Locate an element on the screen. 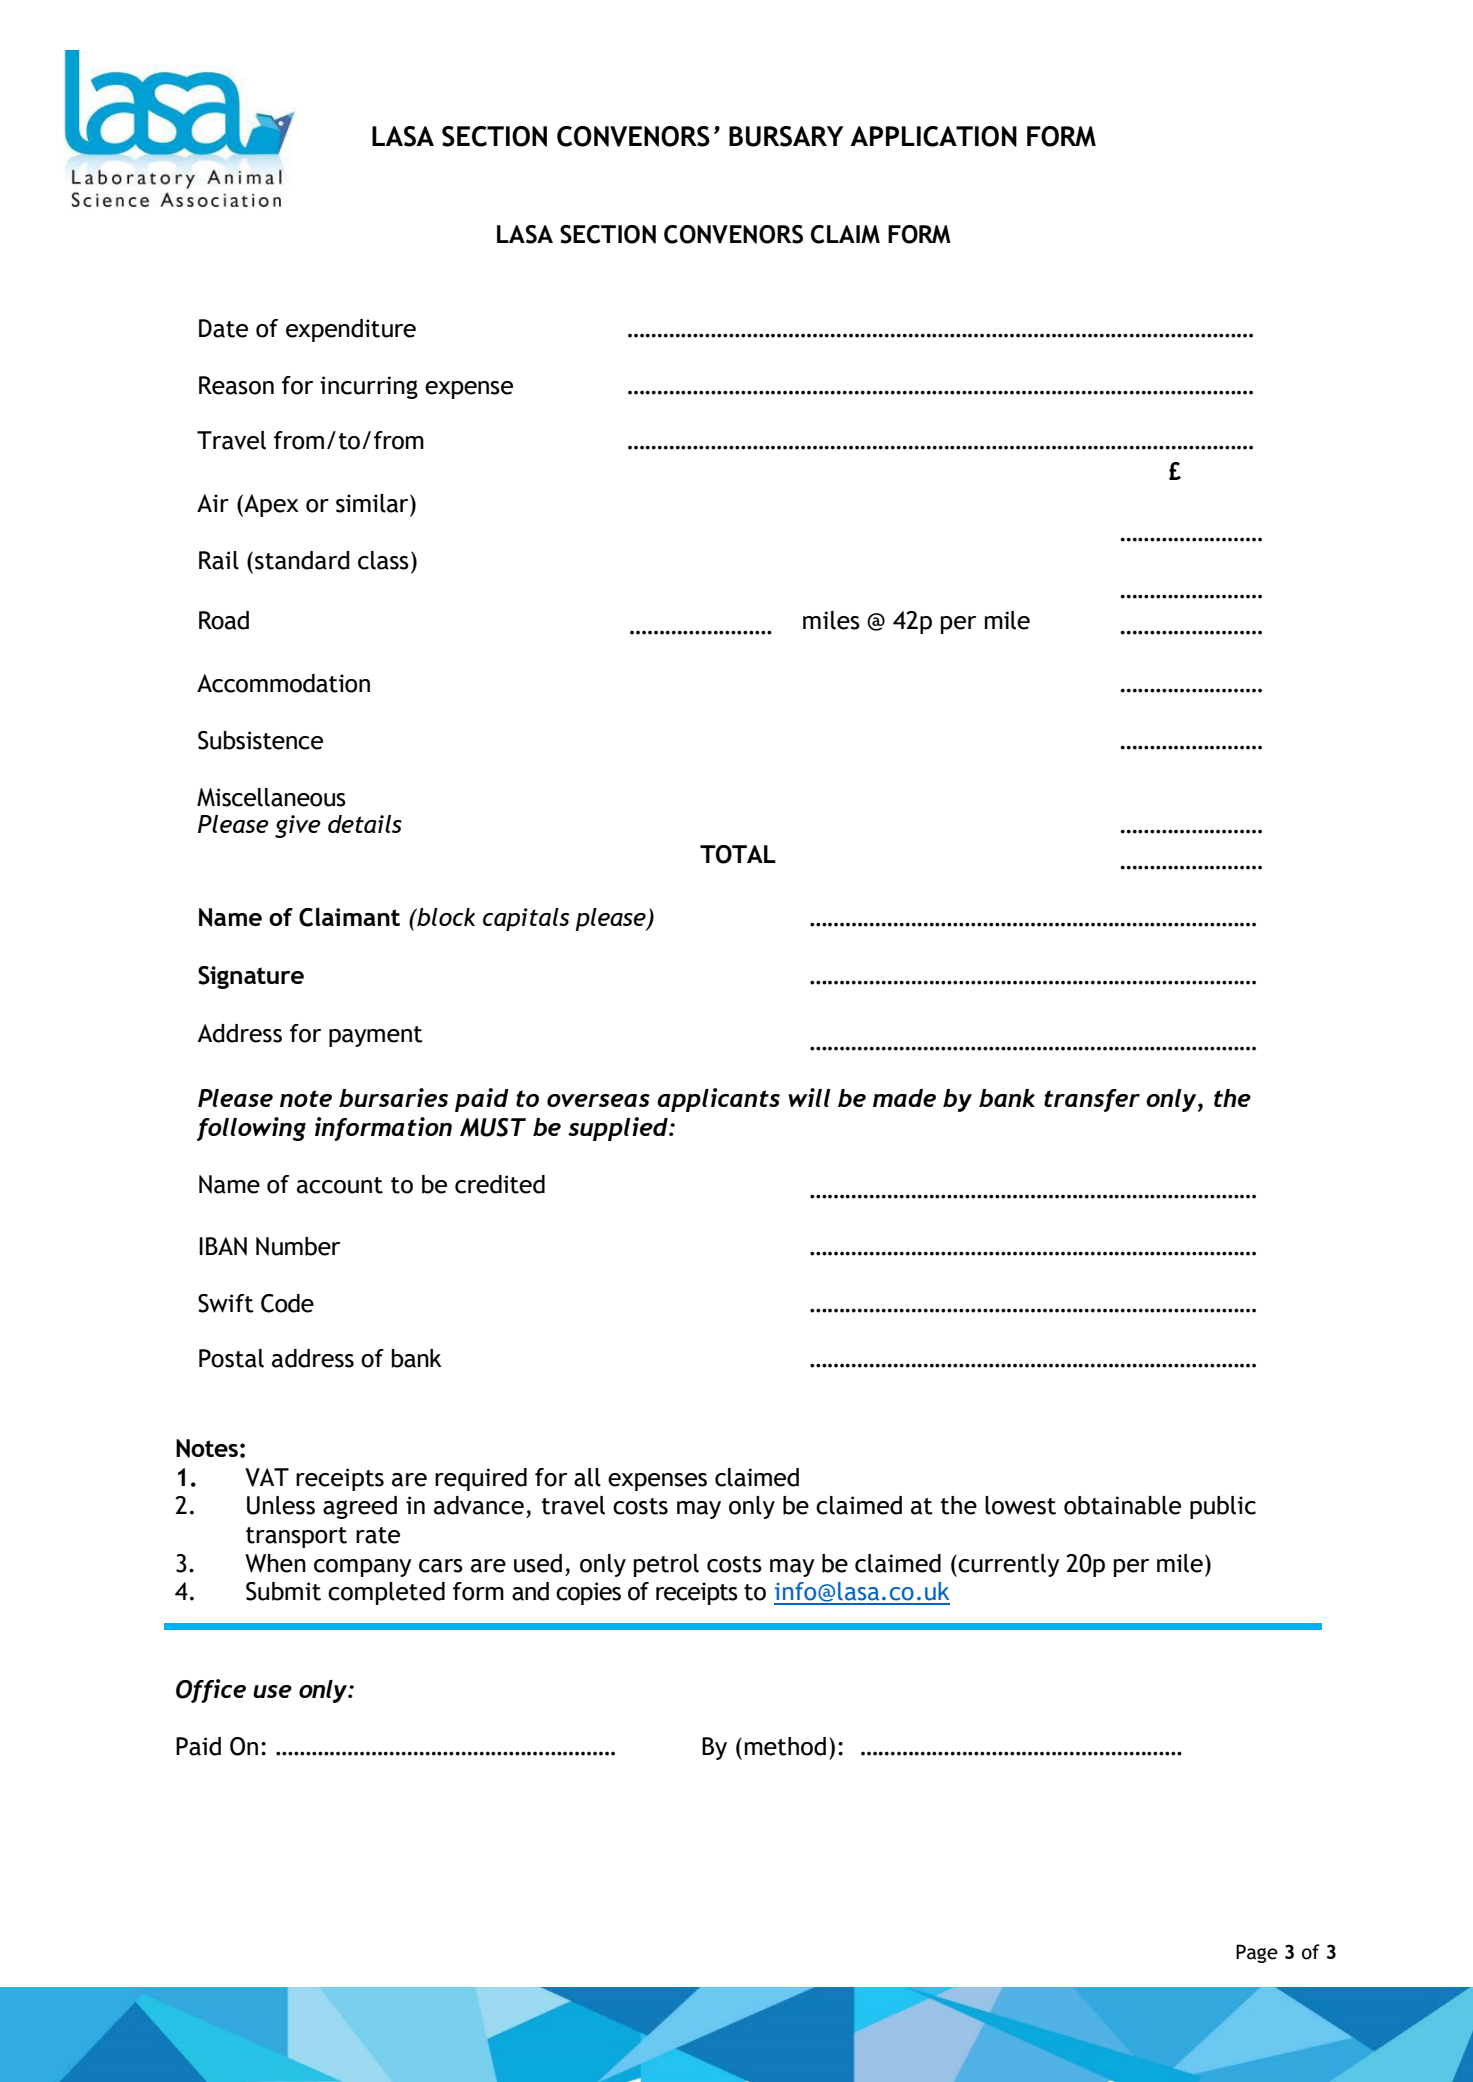  standard is located at coordinates (302, 560).
